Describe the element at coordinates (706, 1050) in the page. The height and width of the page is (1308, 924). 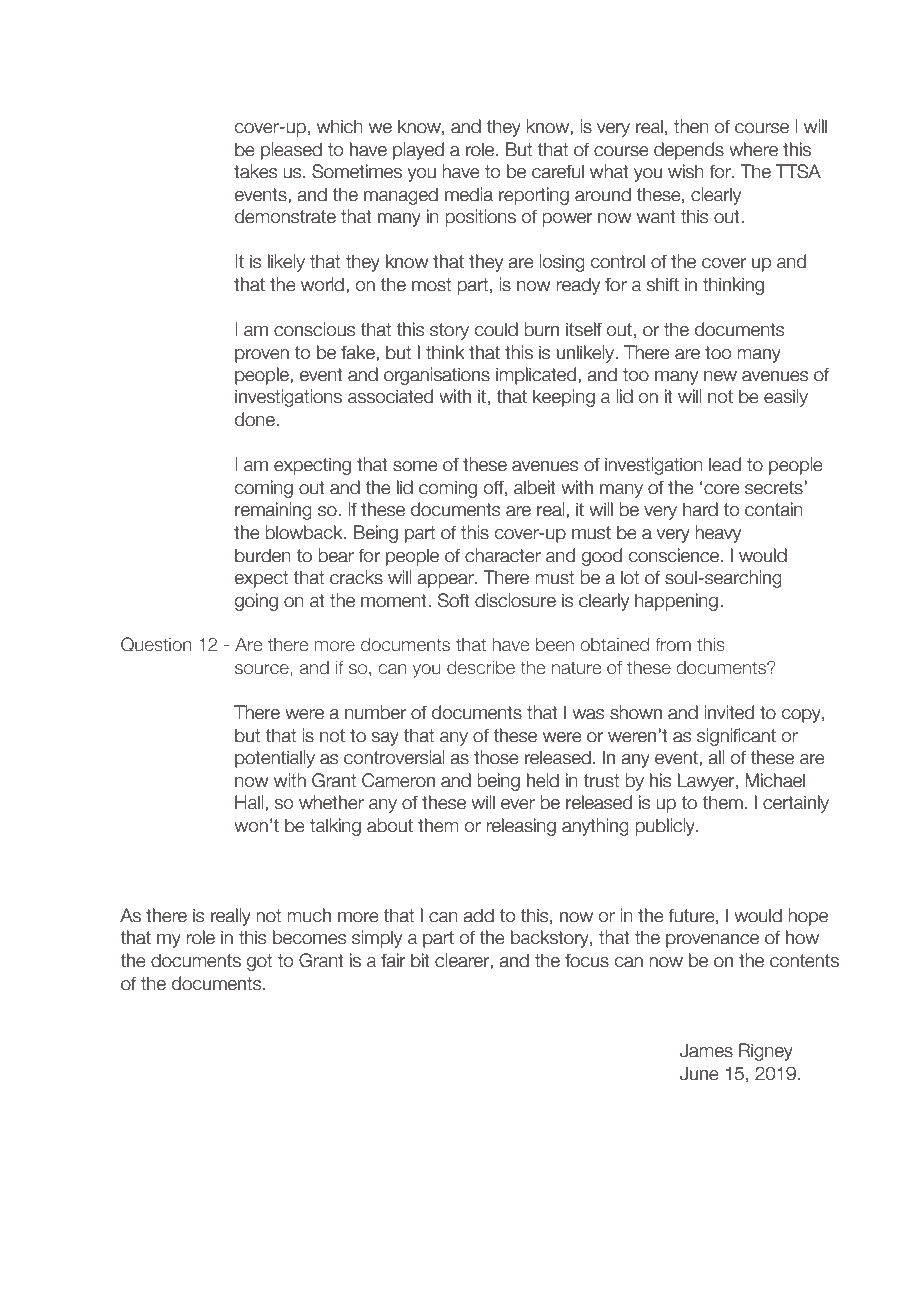
I see `James` at that location.
